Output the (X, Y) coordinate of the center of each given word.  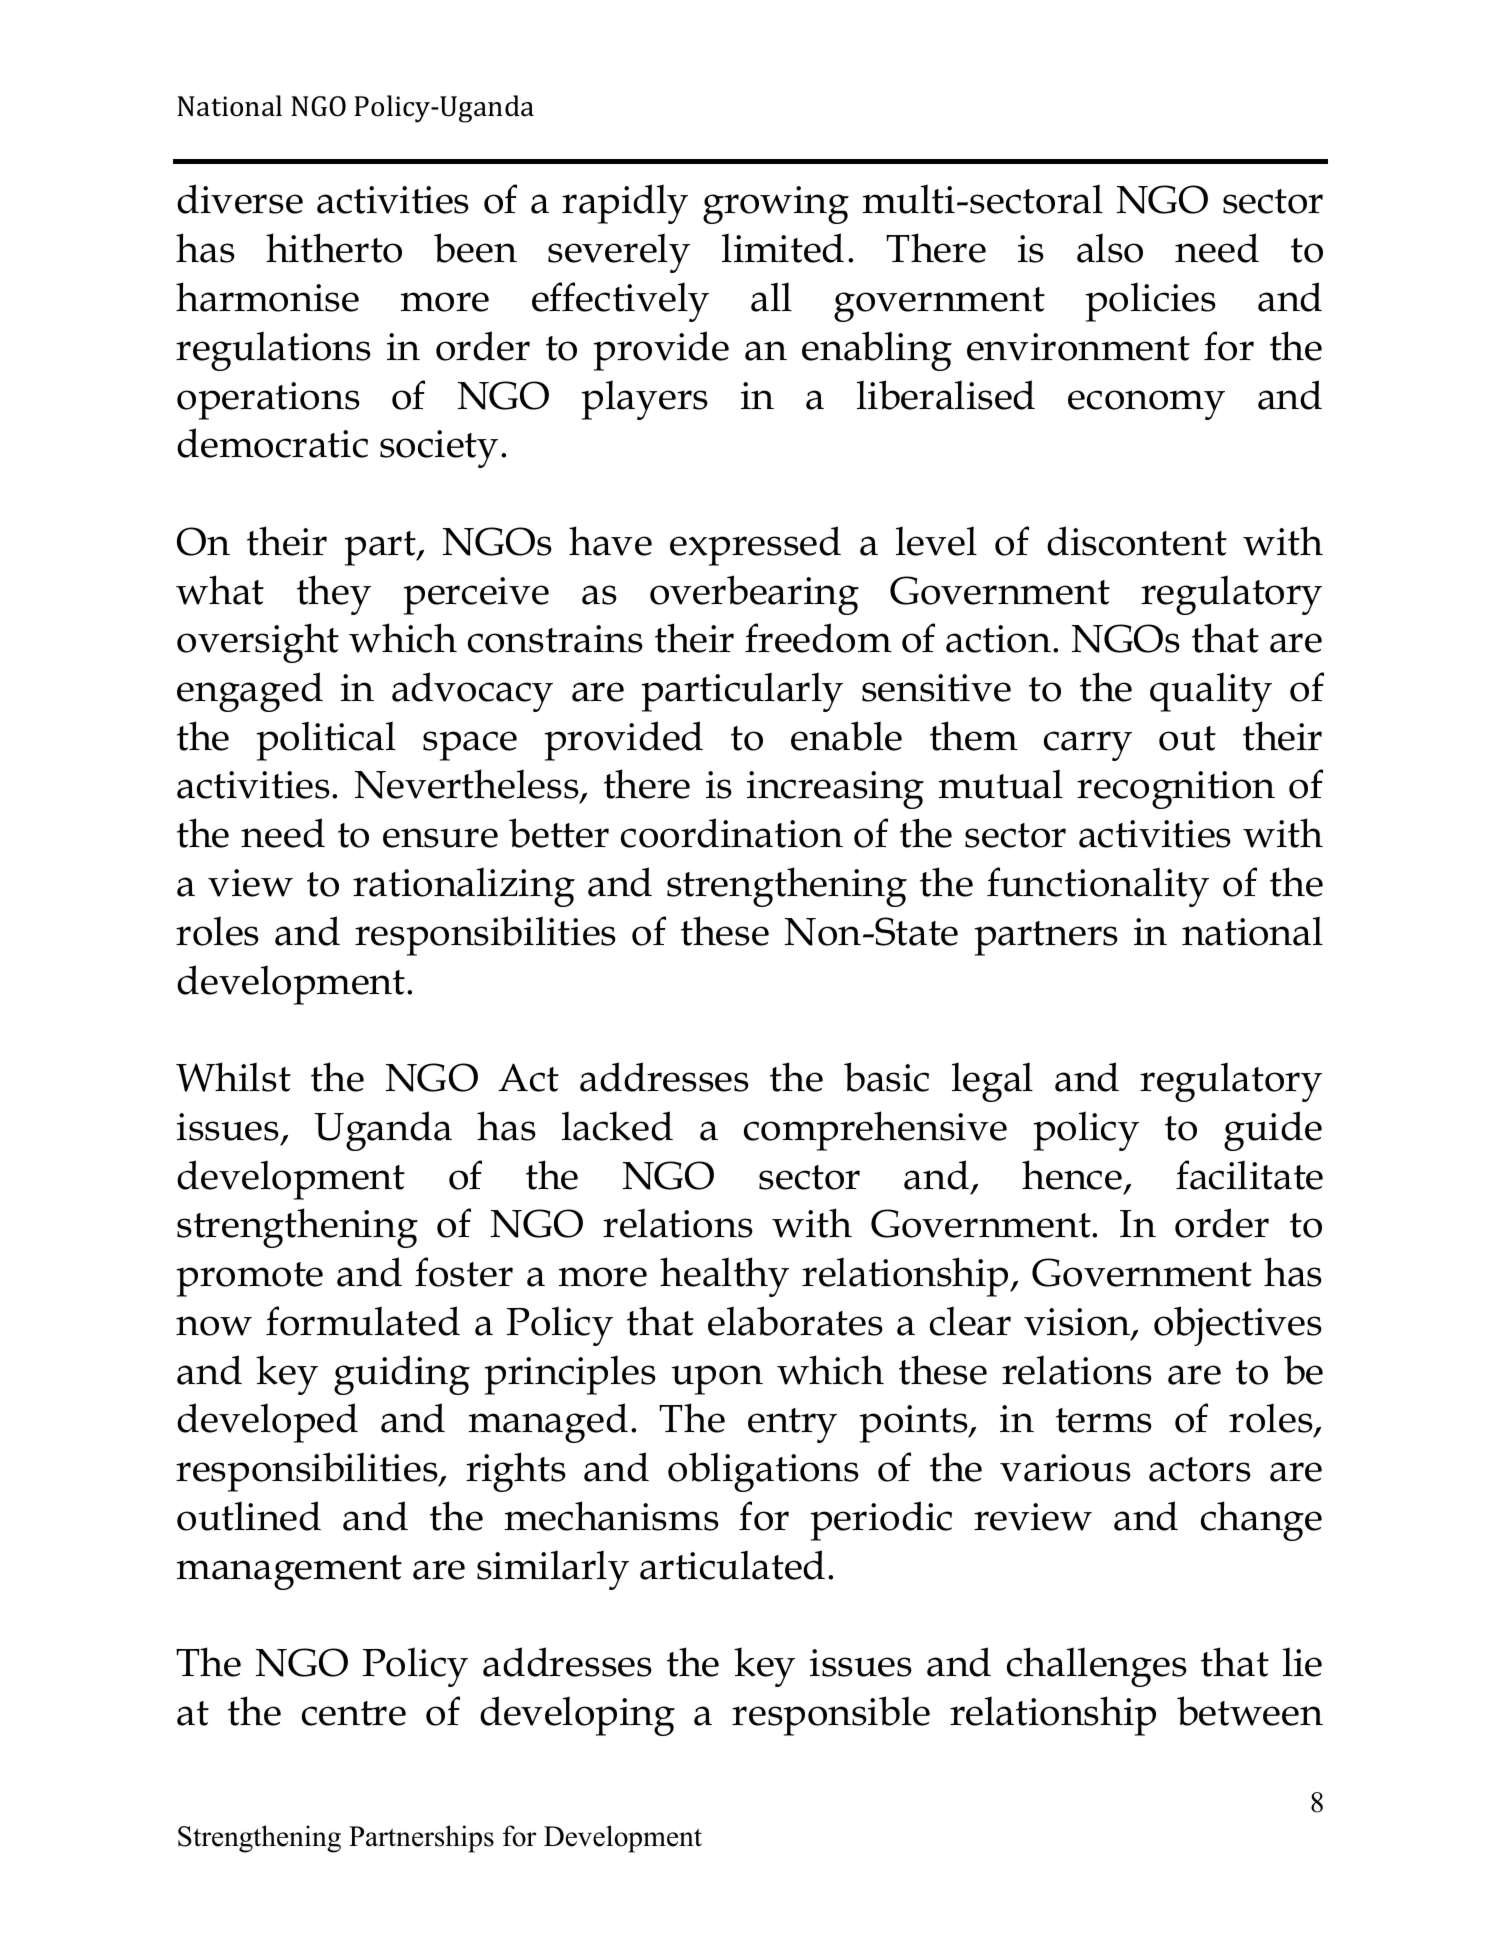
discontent (1137, 541)
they (334, 595)
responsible (831, 1716)
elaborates (795, 1321)
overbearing (754, 595)
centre (354, 1713)
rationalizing (464, 887)
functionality (1098, 887)
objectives (1238, 1326)
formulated (363, 1321)
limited (783, 248)
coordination (732, 833)
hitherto (334, 248)
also (1110, 248)
